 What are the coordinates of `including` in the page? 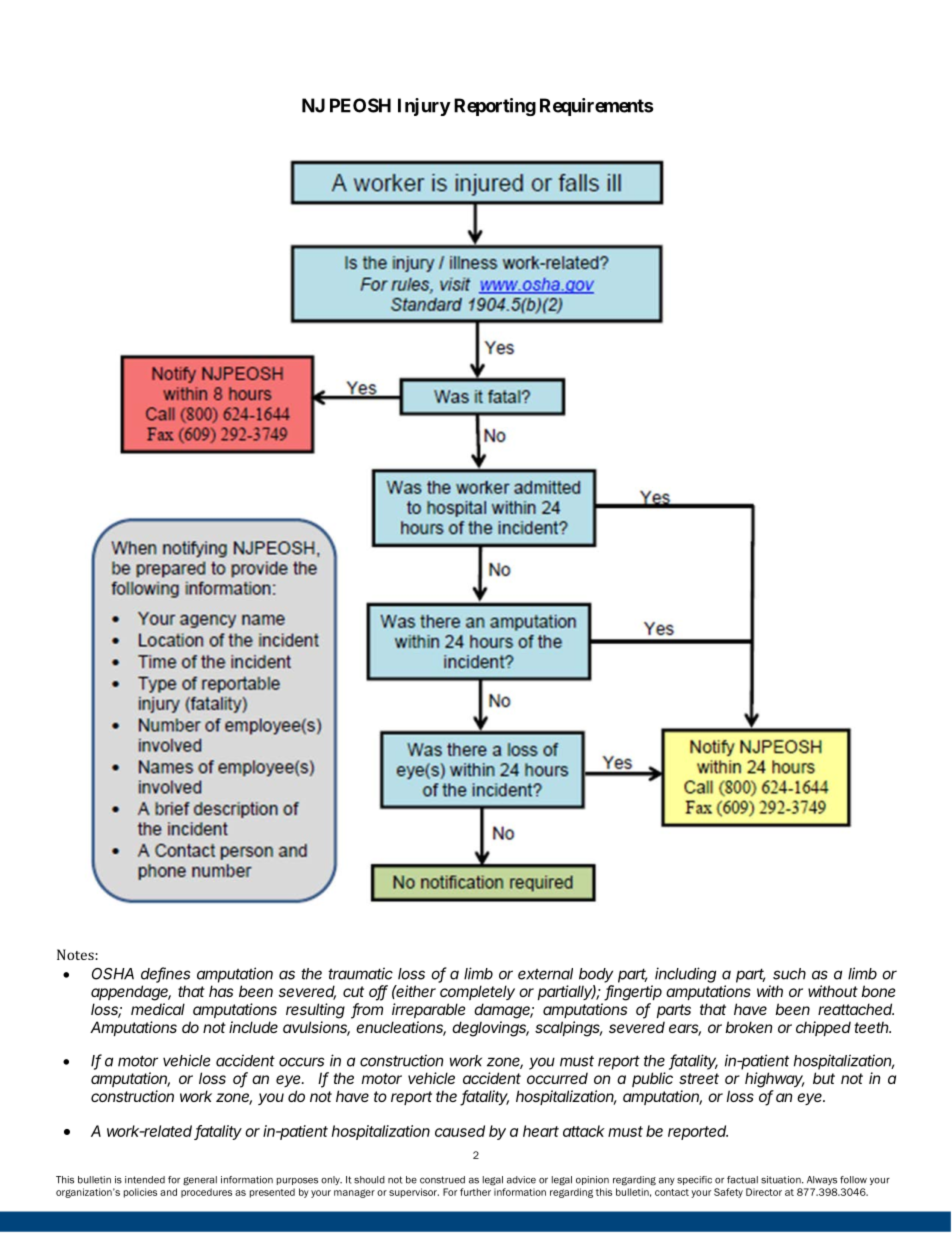 It's located at (685, 975).
